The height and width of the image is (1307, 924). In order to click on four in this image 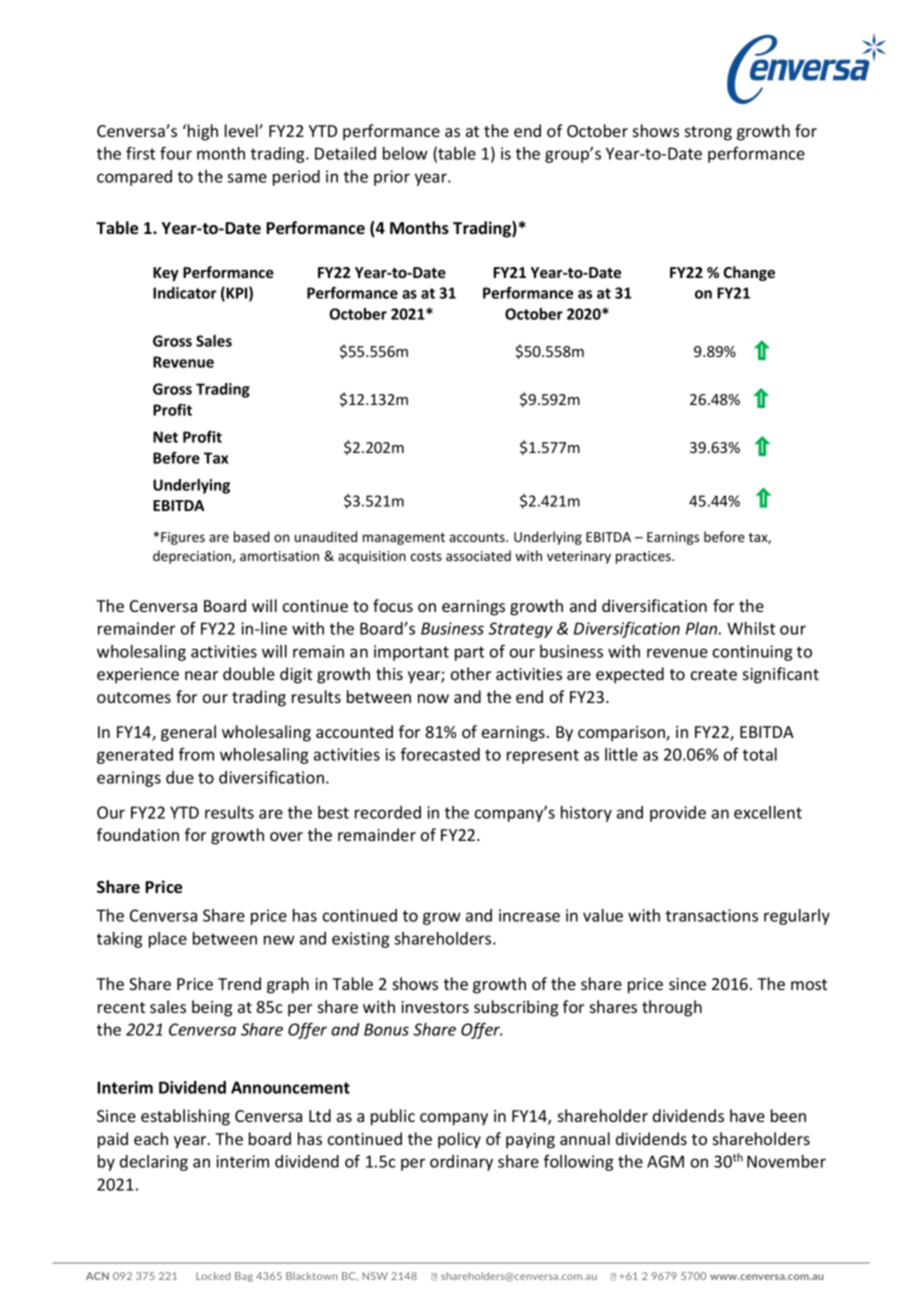, I will do `click(176, 153)`.
